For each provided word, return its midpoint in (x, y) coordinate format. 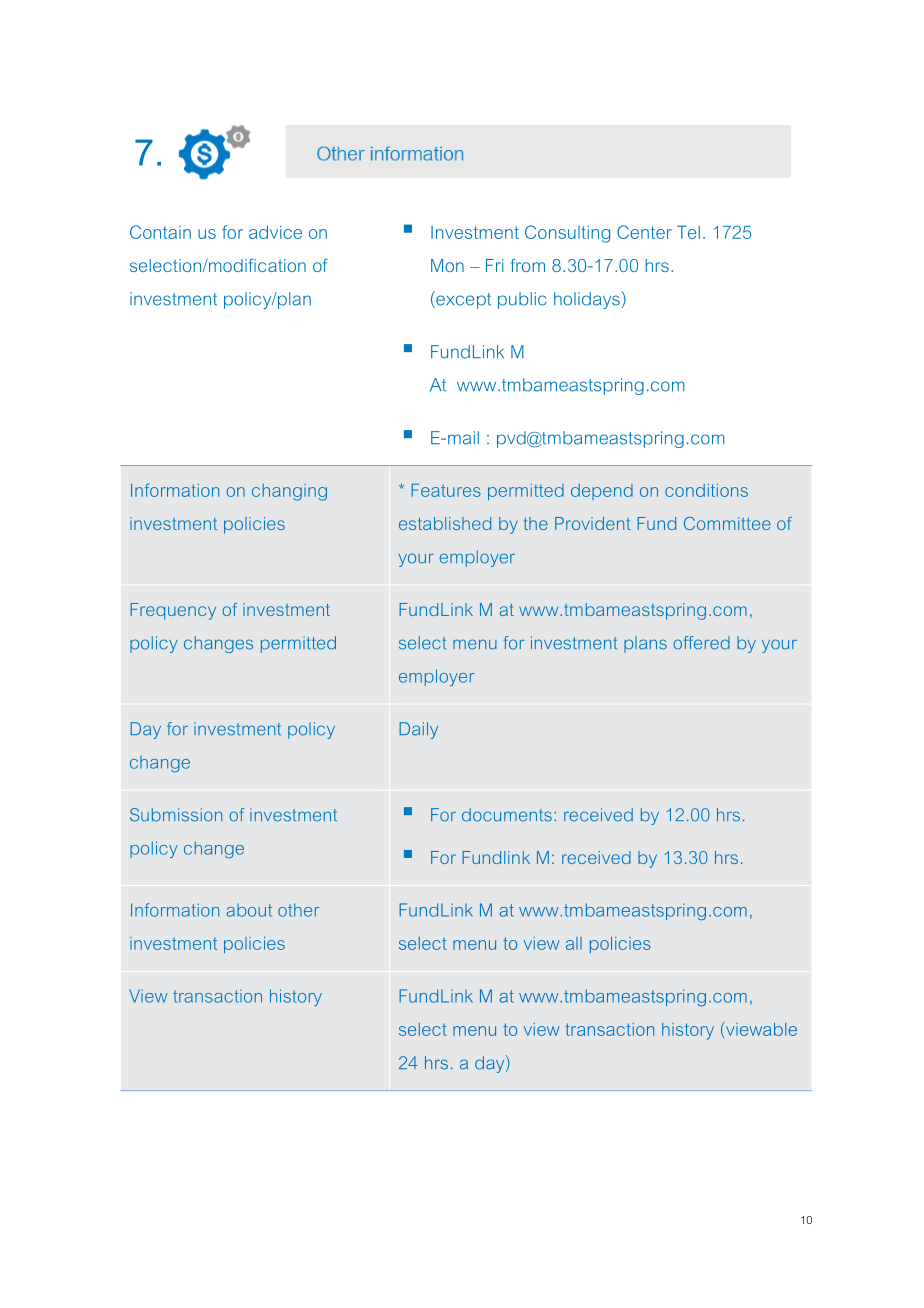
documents (507, 815)
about (249, 910)
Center (644, 232)
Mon (447, 265)
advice (275, 232)
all (574, 943)
